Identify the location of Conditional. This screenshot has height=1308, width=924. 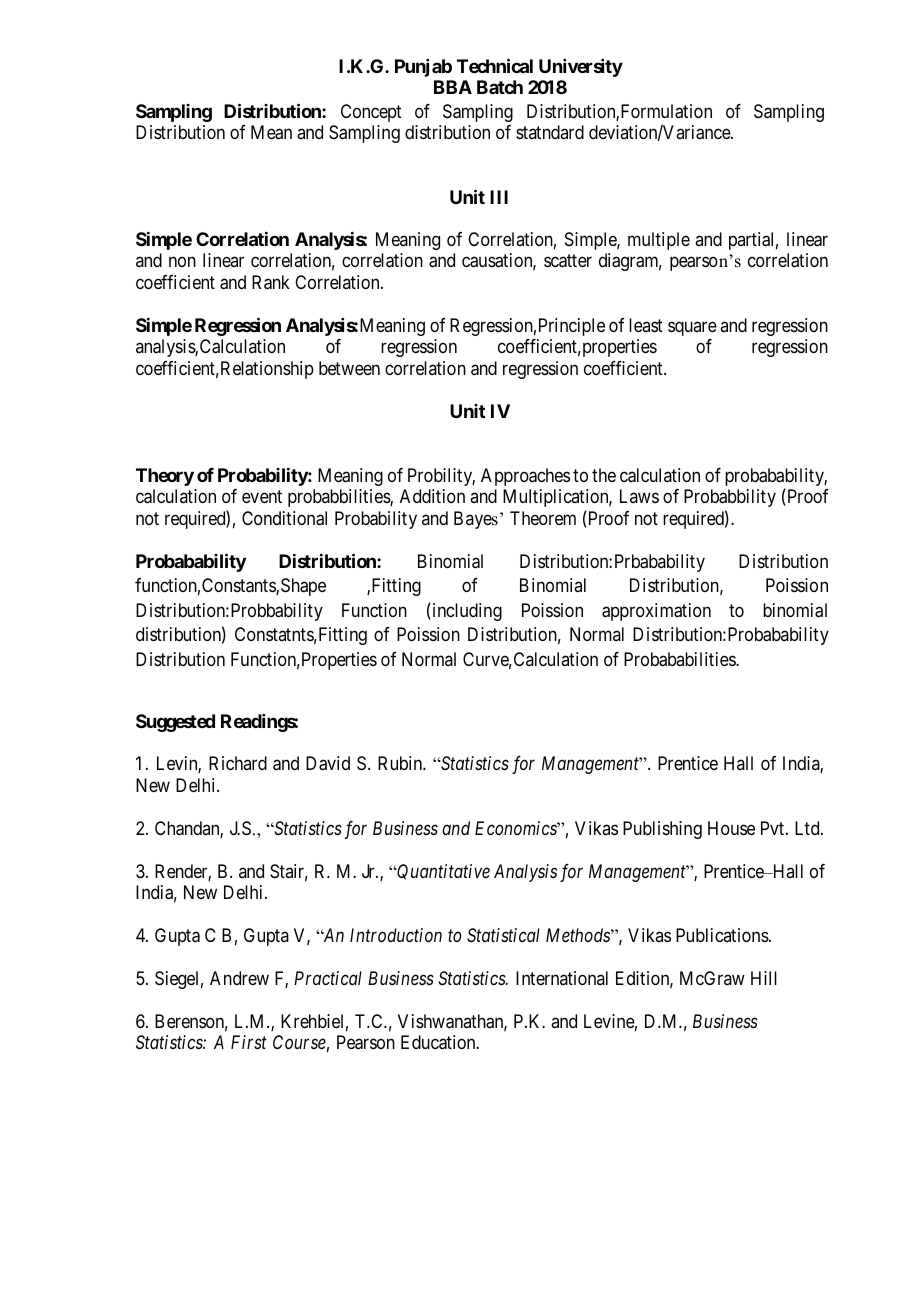
(284, 518).
